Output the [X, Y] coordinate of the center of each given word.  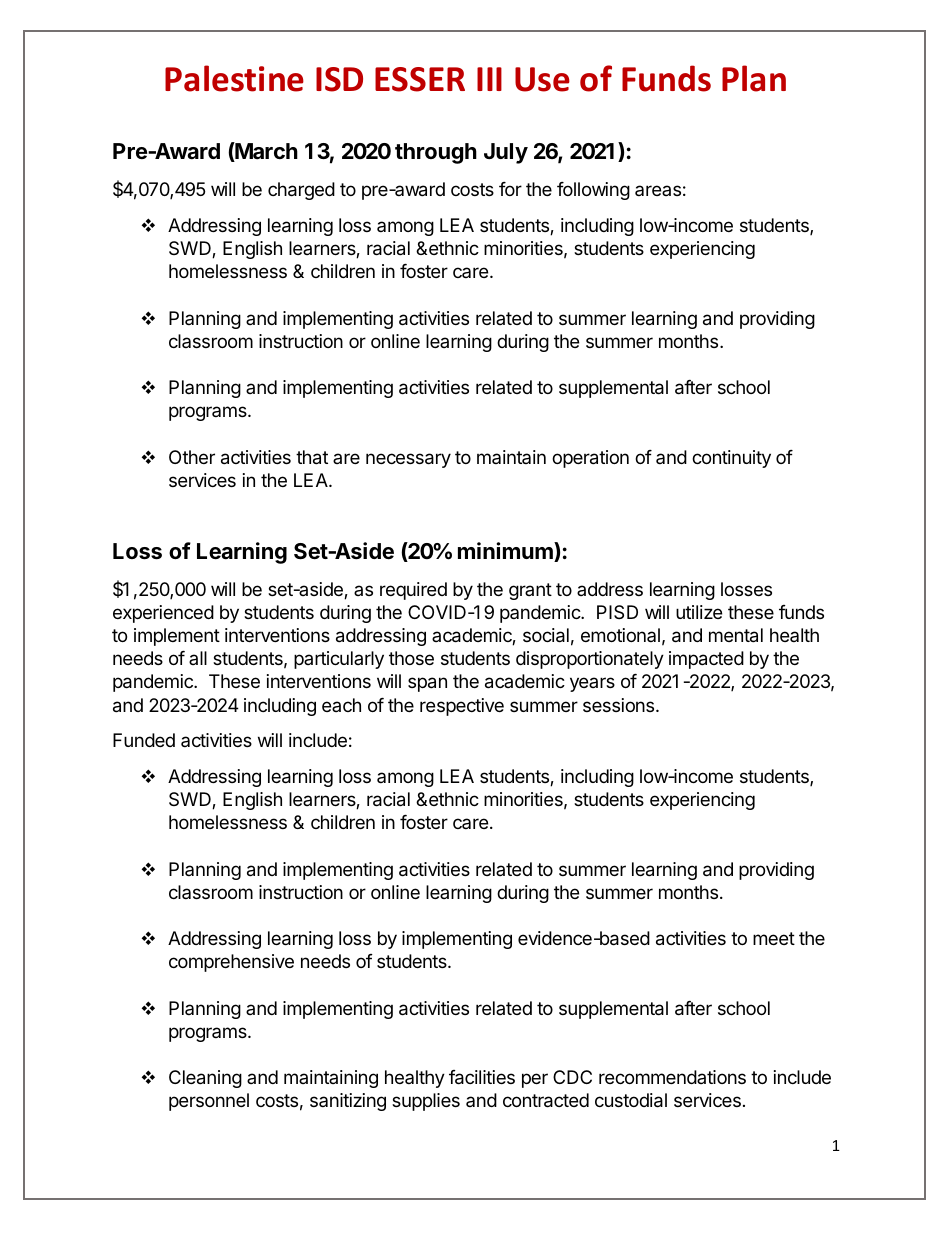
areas [658, 190]
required [413, 591]
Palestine [234, 78]
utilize [699, 612]
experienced [163, 614]
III [489, 79]
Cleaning [205, 1079]
